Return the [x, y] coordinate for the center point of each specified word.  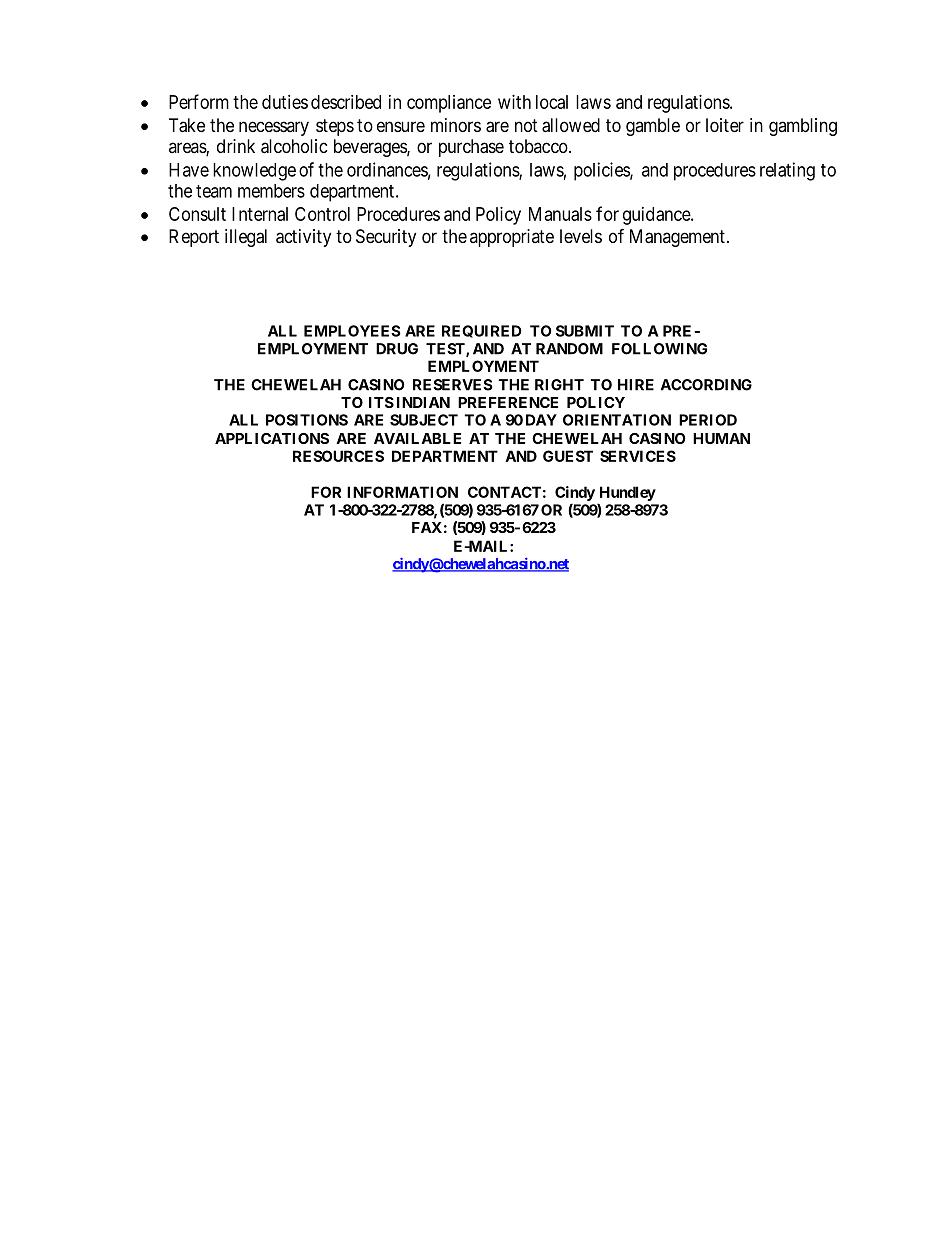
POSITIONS [307, 420]
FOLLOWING [659, 349]
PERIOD [708, 420]
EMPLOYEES [352, 331]
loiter [725, 125]
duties [285, 102]
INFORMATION [402, 492]
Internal [260, 214]
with [514, 102]
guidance [657, 216]
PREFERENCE [508, 402]
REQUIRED [481, 331]
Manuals [560, 214]
